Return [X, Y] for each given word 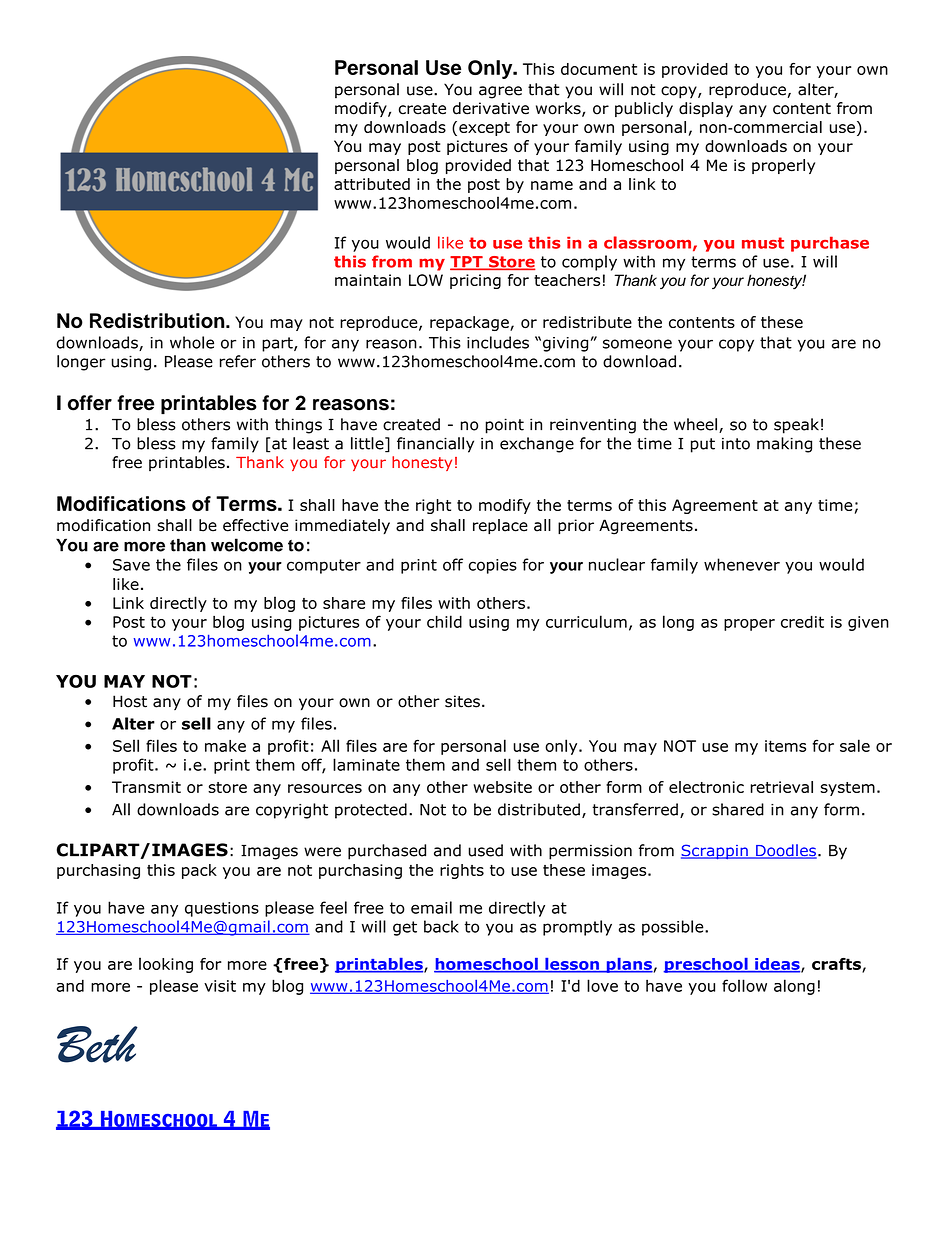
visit [220, 986]
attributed [372, 184]
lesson [572, 965]
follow [744, 985]
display [706, 109]
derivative [491, 108]
